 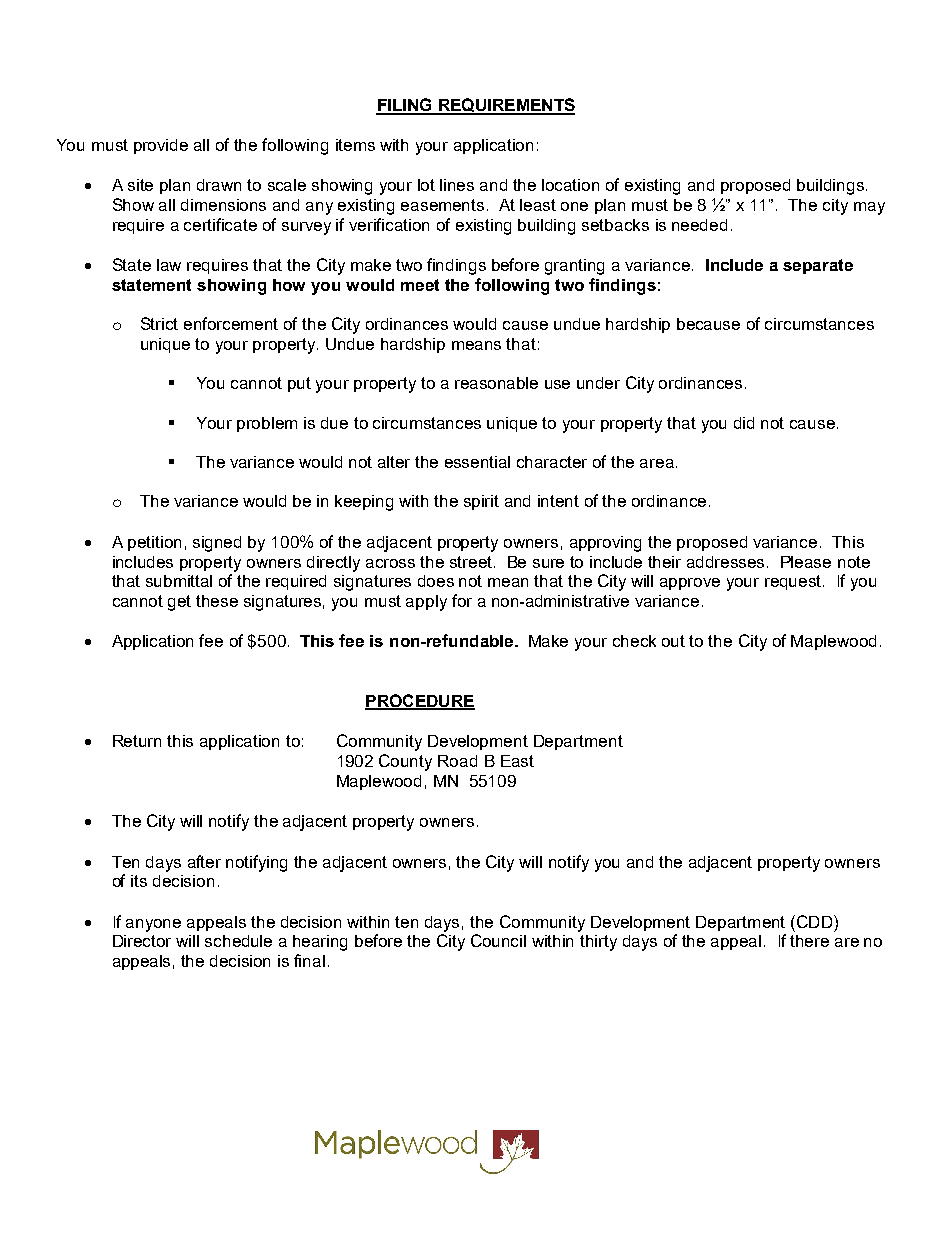 What do you see at coordinates (744, 423) in the screenshot?
I see `did` at bounding box center [744, 423].
